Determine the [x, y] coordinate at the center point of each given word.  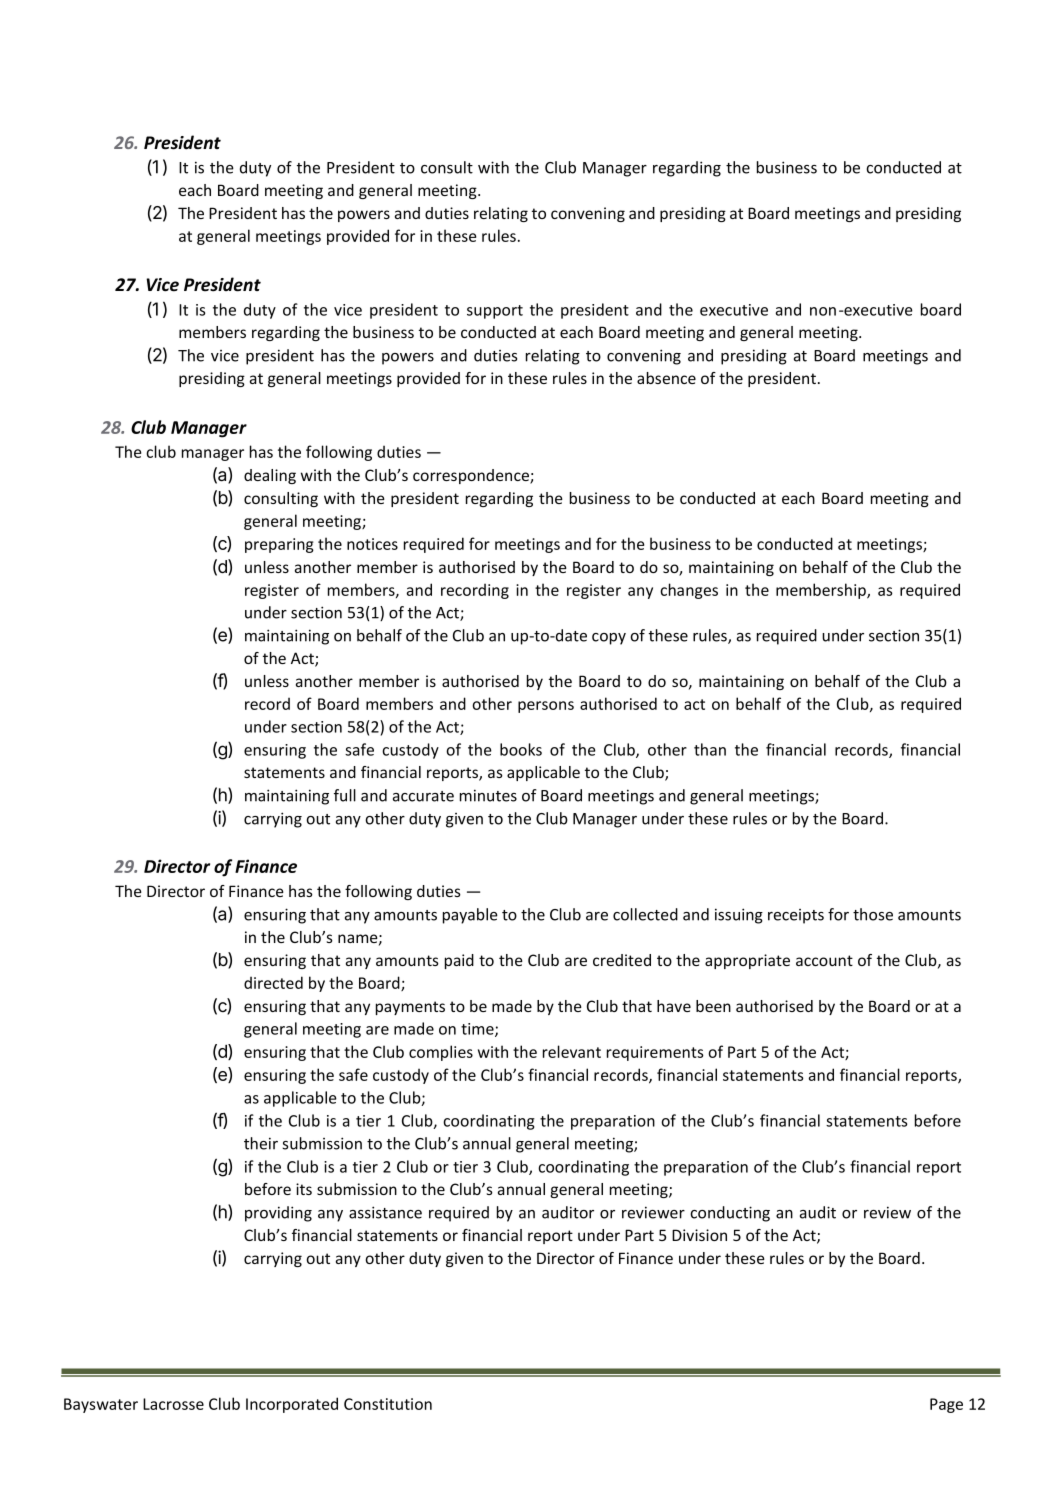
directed [273, 982]
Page [946, 1405]
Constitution [388, 1404]
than [710, 749]
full [345, 795]
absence [666, 378]
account [824, 960]
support [495, 312]
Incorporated [292, 1405]
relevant [572, 1051]
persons [546, 707]
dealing [270, 476]
